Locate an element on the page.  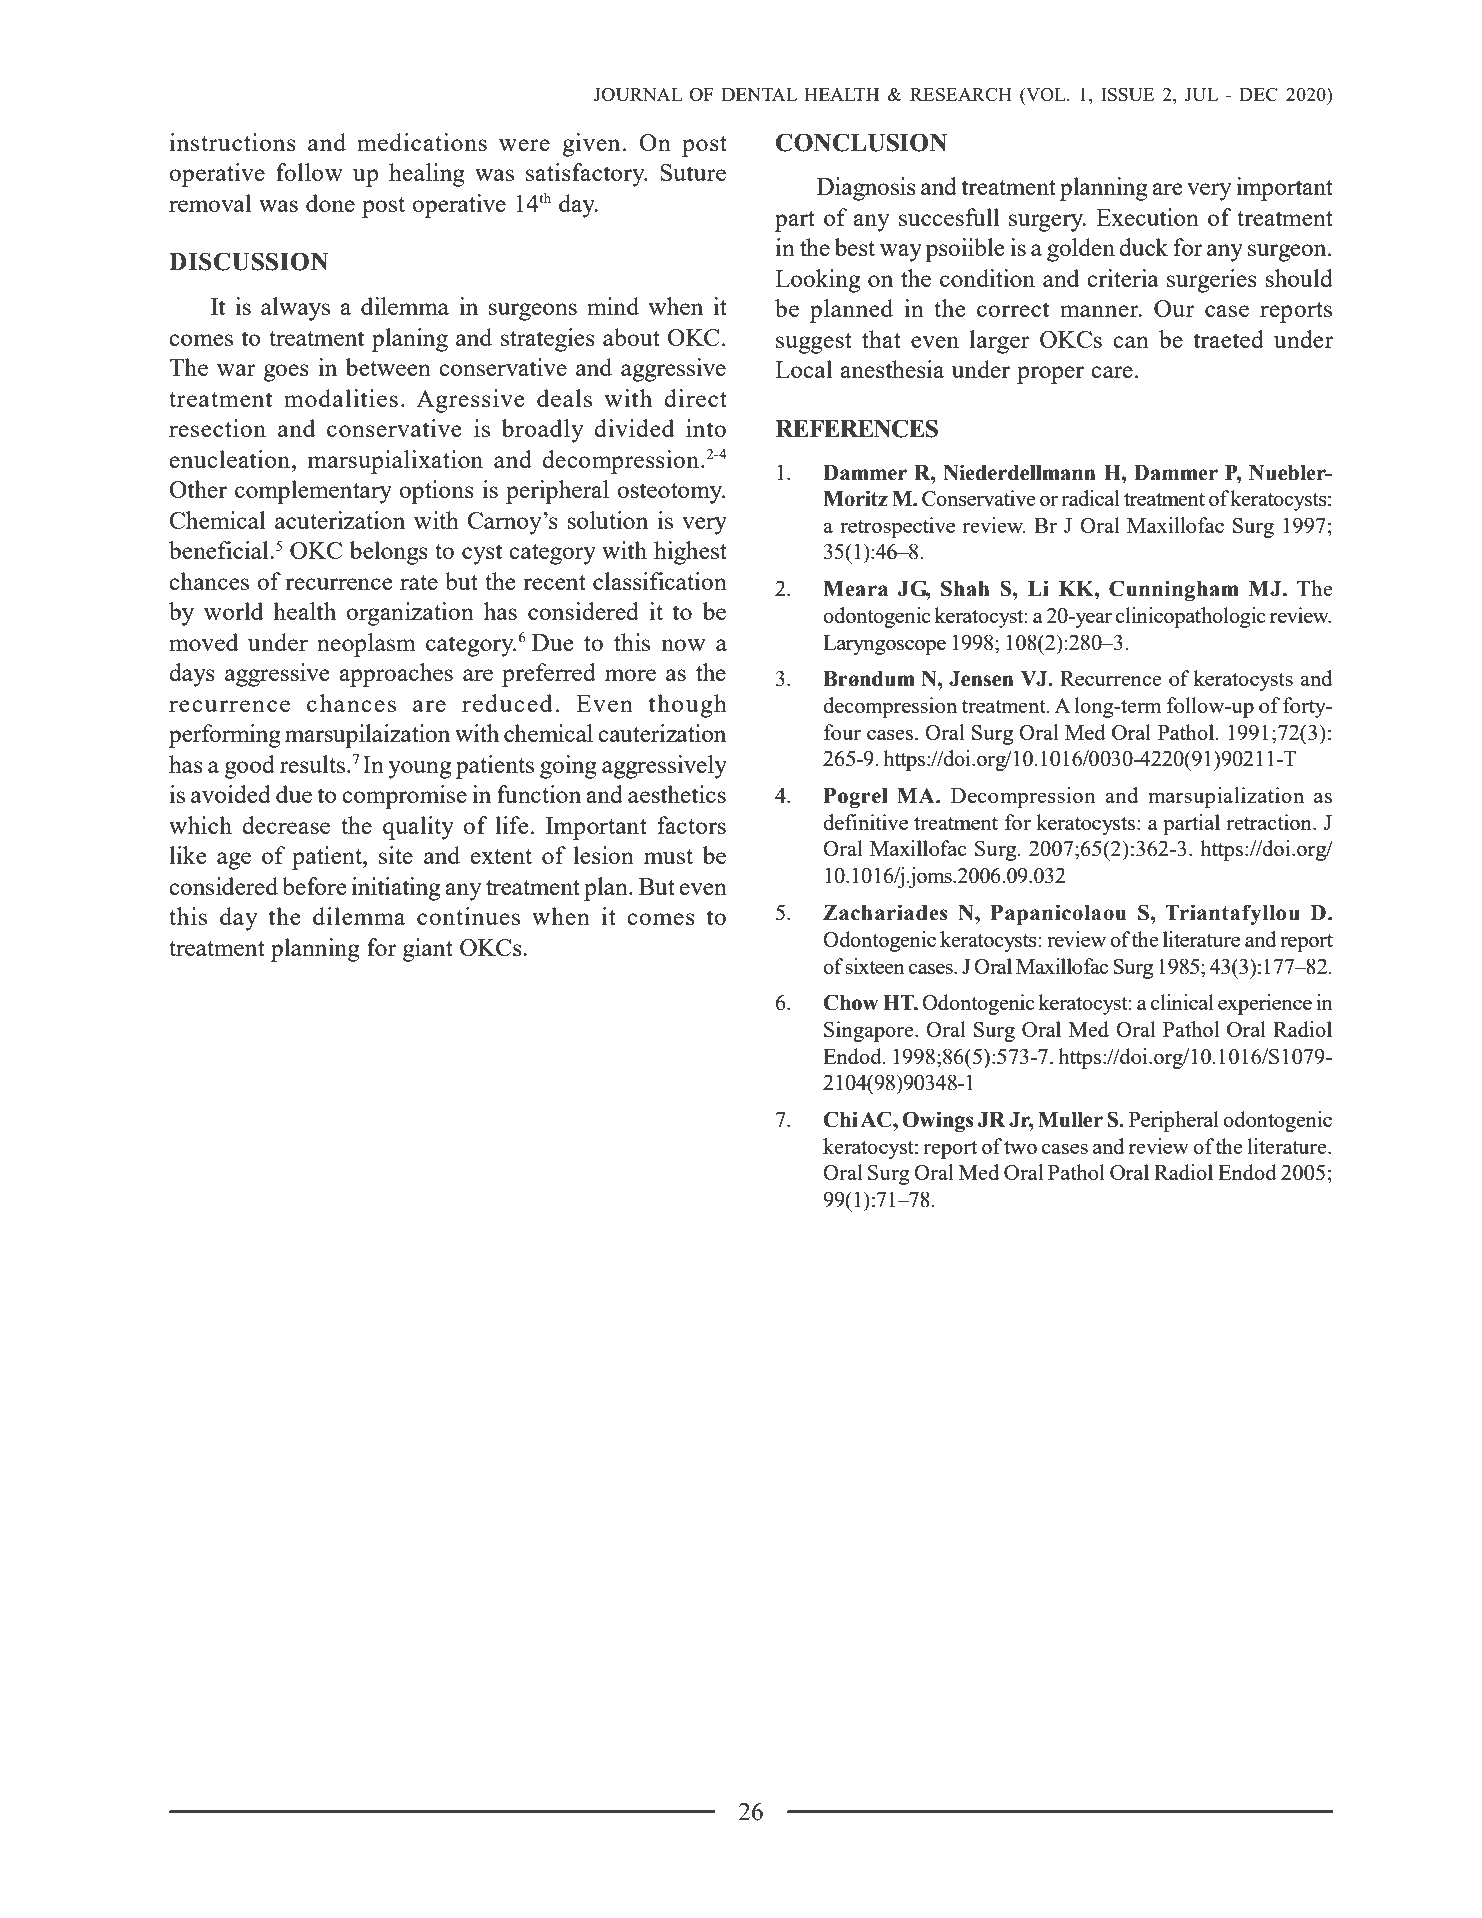
goes is located at coordinates (286, 373).
